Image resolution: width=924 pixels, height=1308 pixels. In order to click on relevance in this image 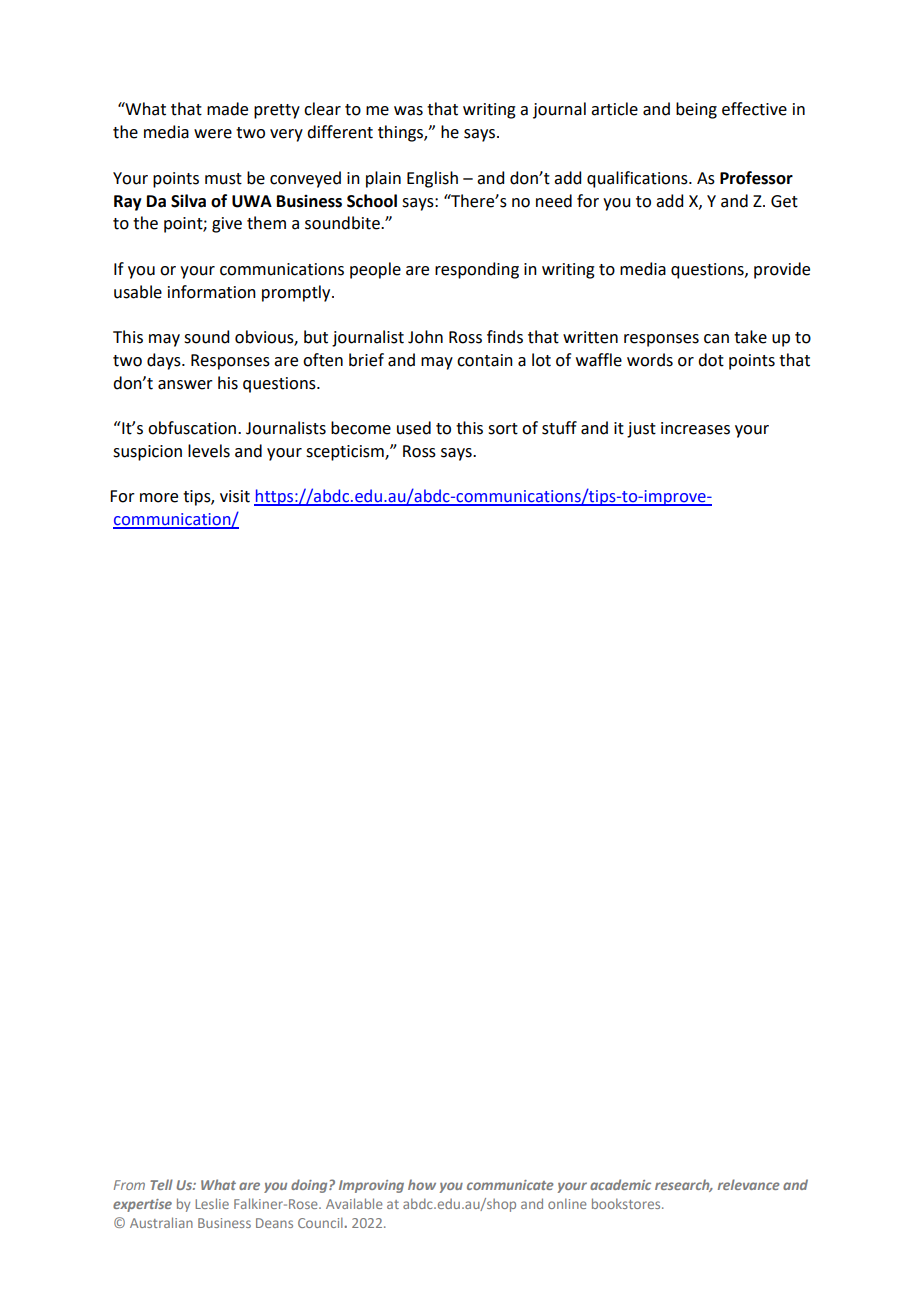, I will do `click(749, 1184)`.
